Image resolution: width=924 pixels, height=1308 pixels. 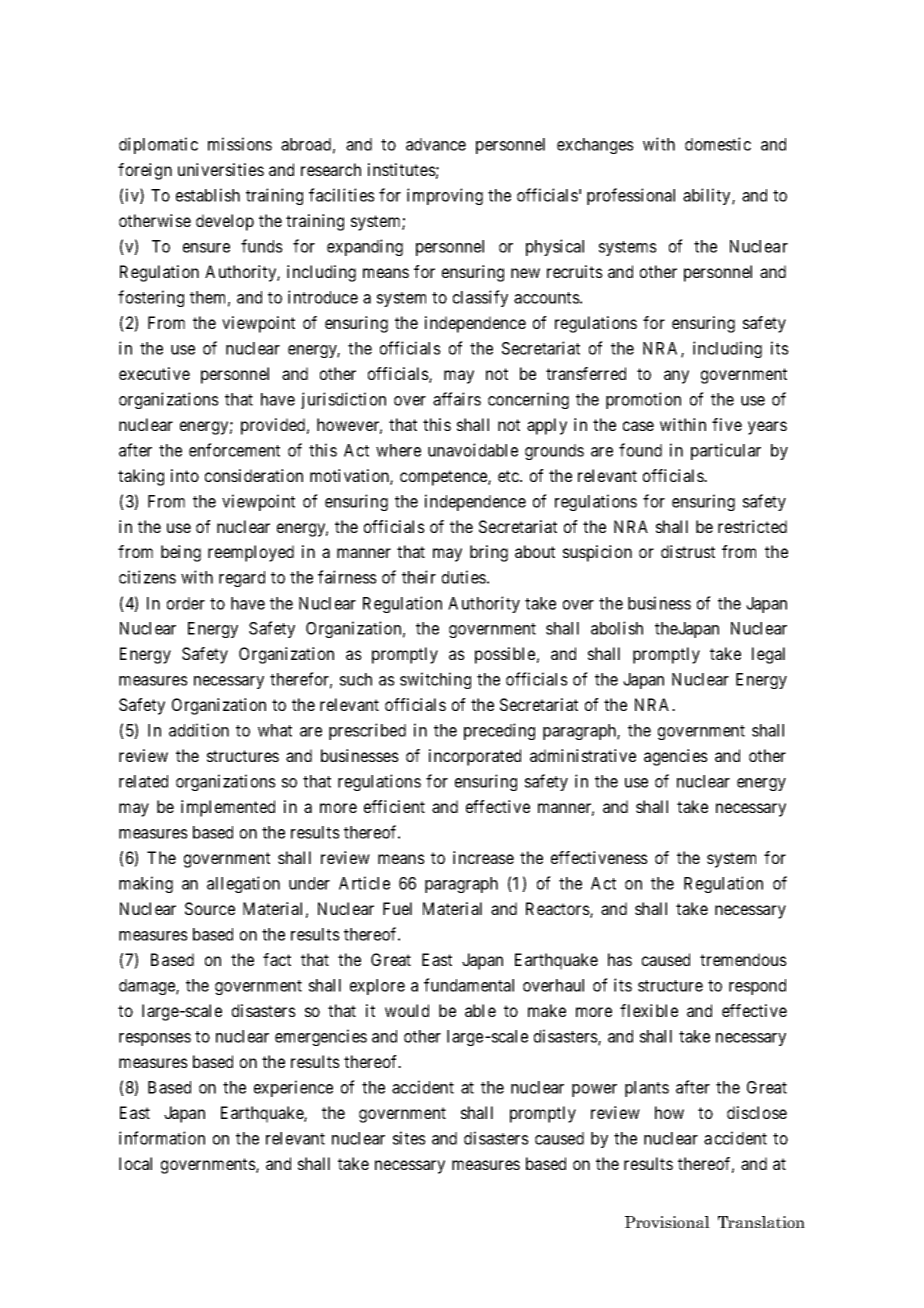 I want to click on information, so click(x=162, y=1138).
